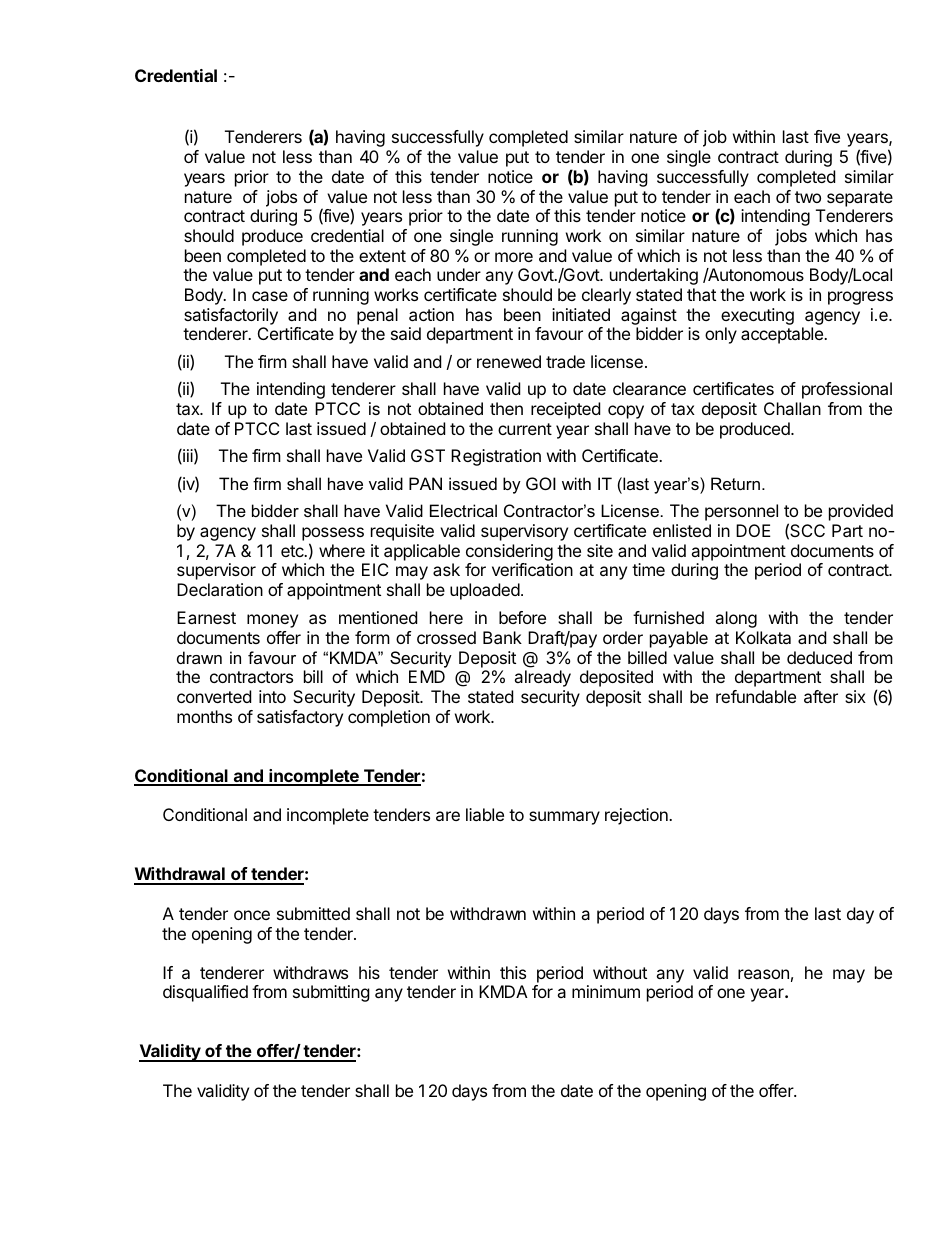  Describe the element at coordinates (783, 335) in the screenshot. I see `acceptable` at that location.
